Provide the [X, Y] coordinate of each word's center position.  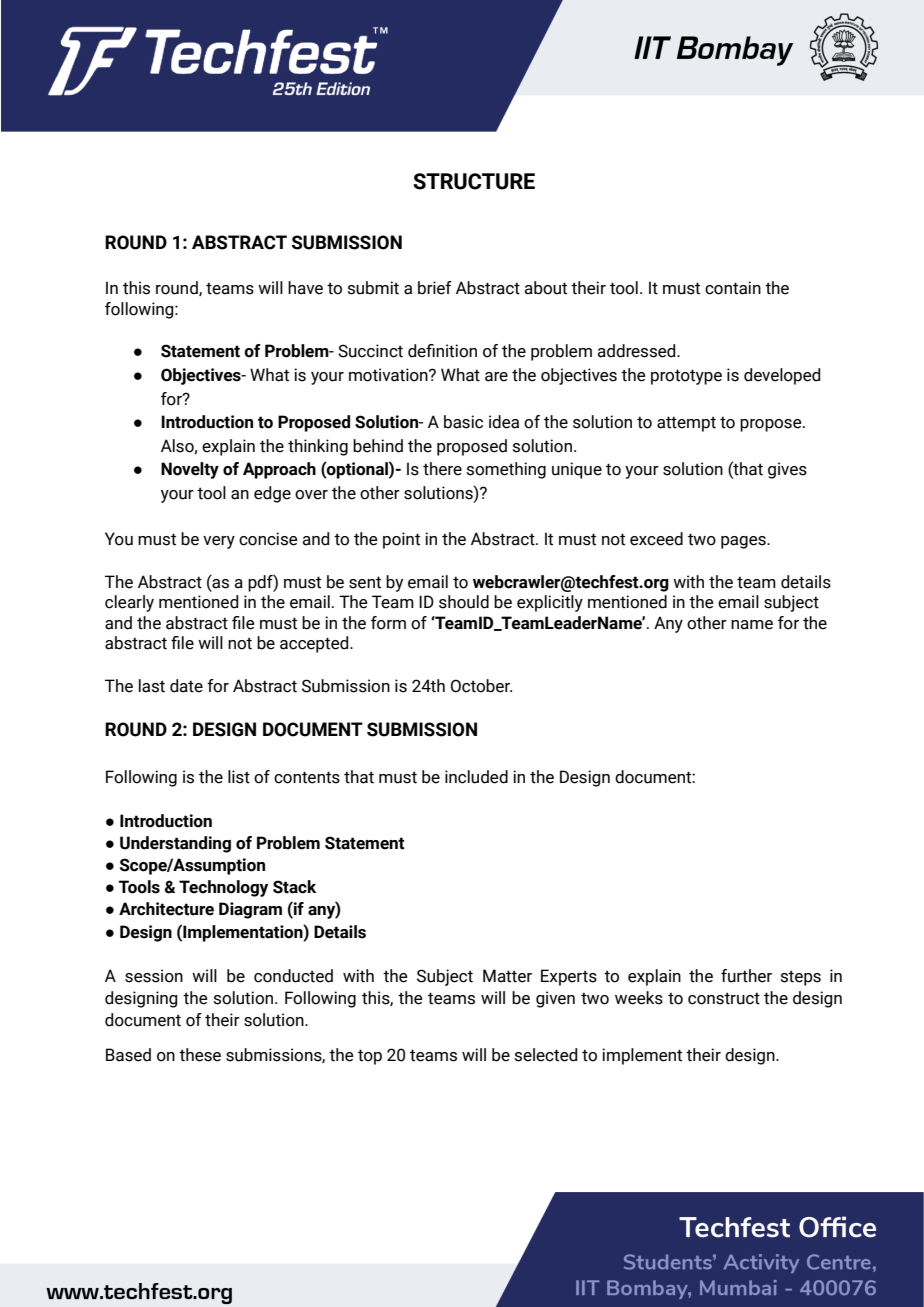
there [442, 469]
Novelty [190, 470]
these [200, 1055]
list [239, 777]
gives [787, 470]
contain [733, 288]
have [305, 288]
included [476, 777]
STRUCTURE [474, 181]
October [481, 686]
